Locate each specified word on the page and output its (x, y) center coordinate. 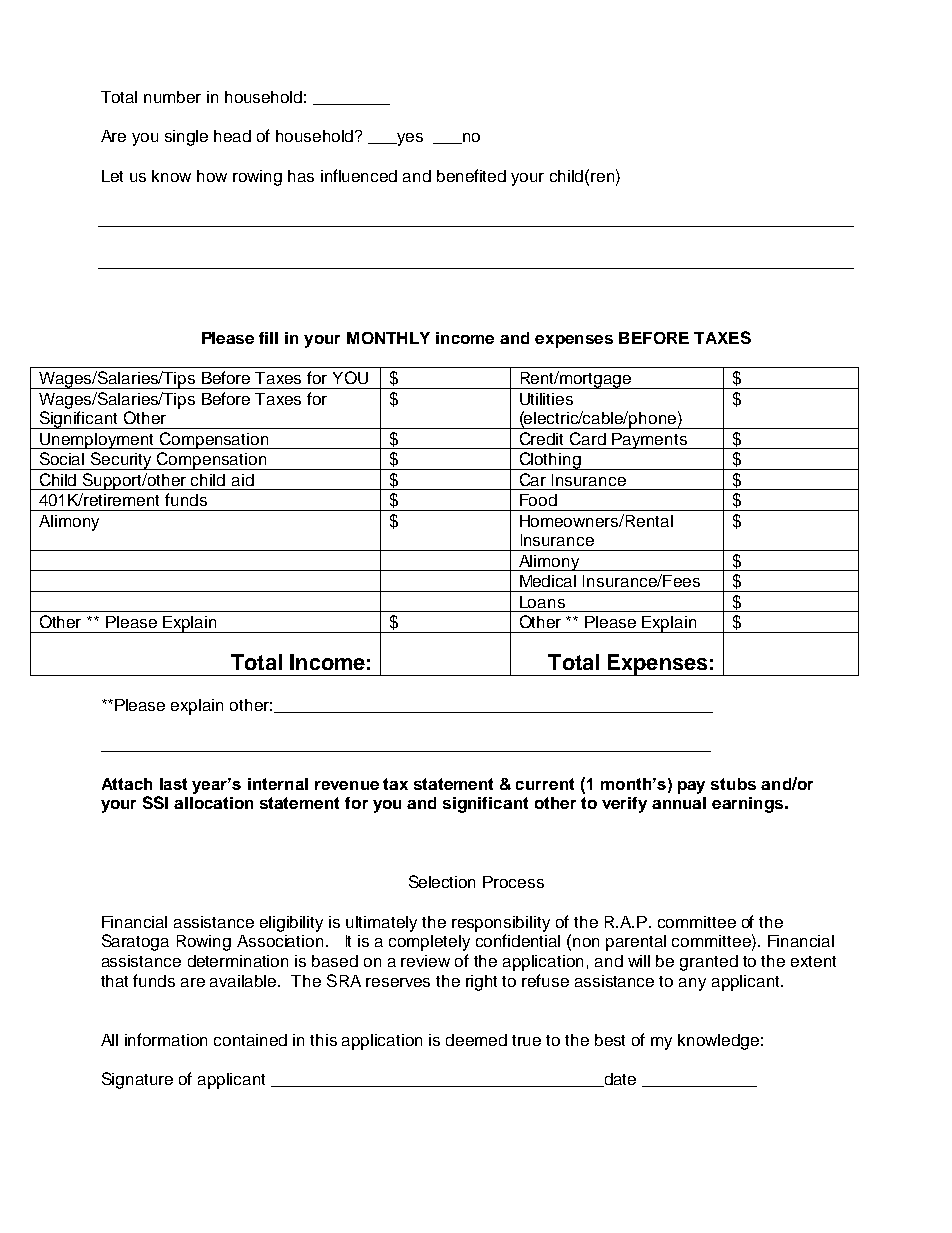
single (186, 138)
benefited (471, 175)
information (166, 1039)
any (692, 984)
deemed (476, 1040)
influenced (359, 175)
